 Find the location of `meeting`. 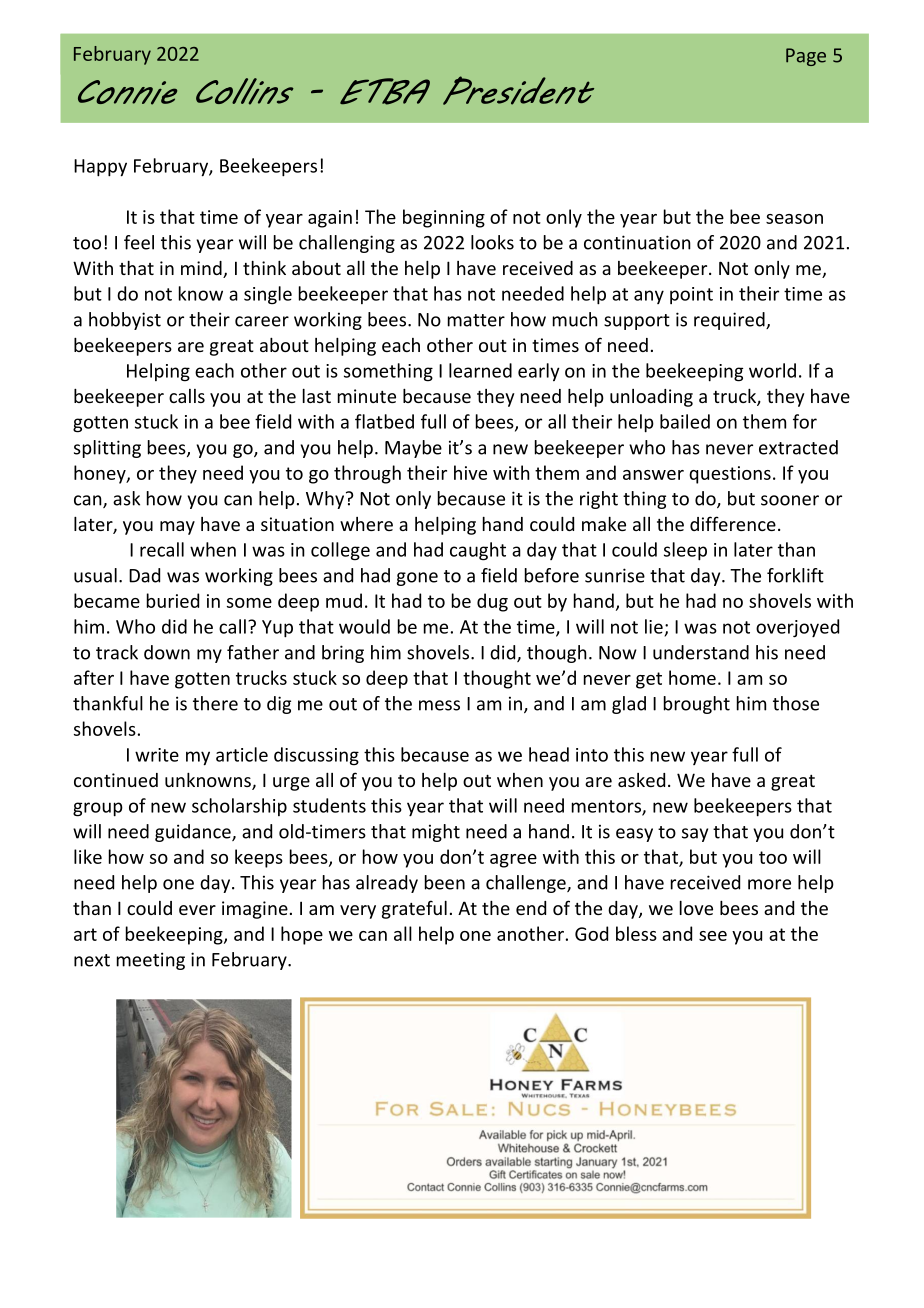

meeting is located at coordinates (151, 961).
